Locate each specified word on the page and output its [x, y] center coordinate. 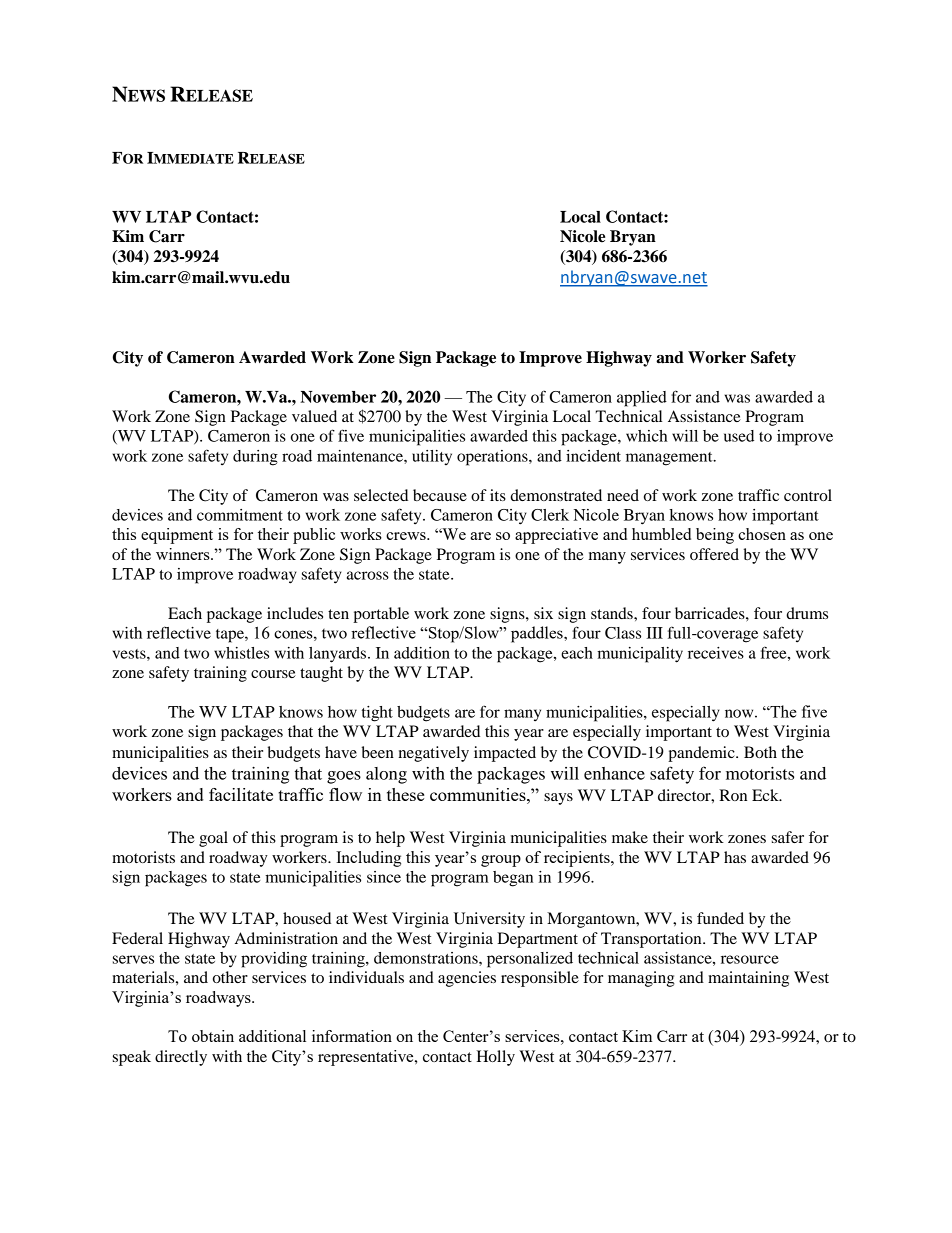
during [255, 458]
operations [493, 458]
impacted [505, 754]
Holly [495, 1058]
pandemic [702, 754]
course [273, 674]
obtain [213, 1036]
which [646, 436]
